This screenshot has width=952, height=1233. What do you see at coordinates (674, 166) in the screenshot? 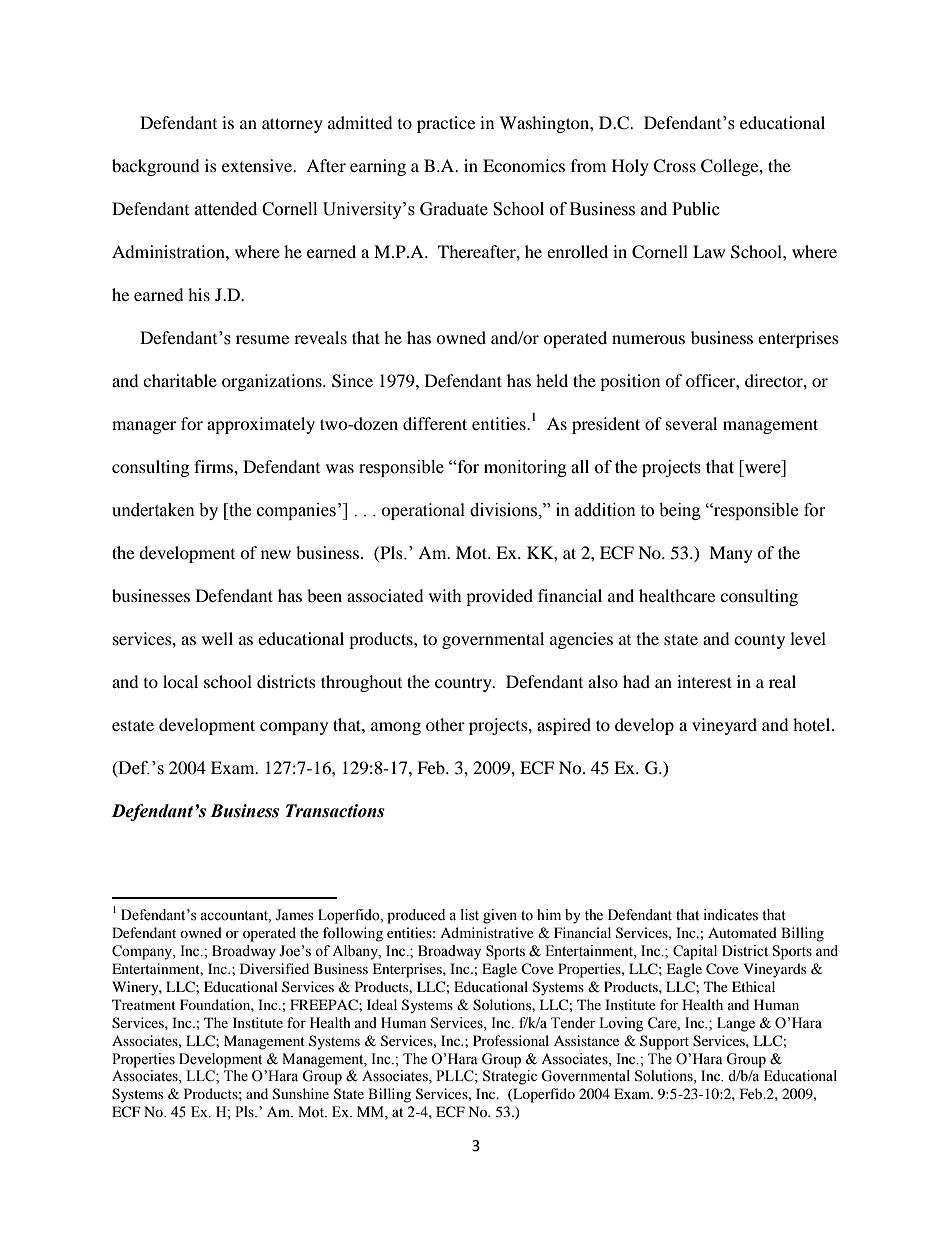
I see `Cross` at bounding box center [674, 166].
